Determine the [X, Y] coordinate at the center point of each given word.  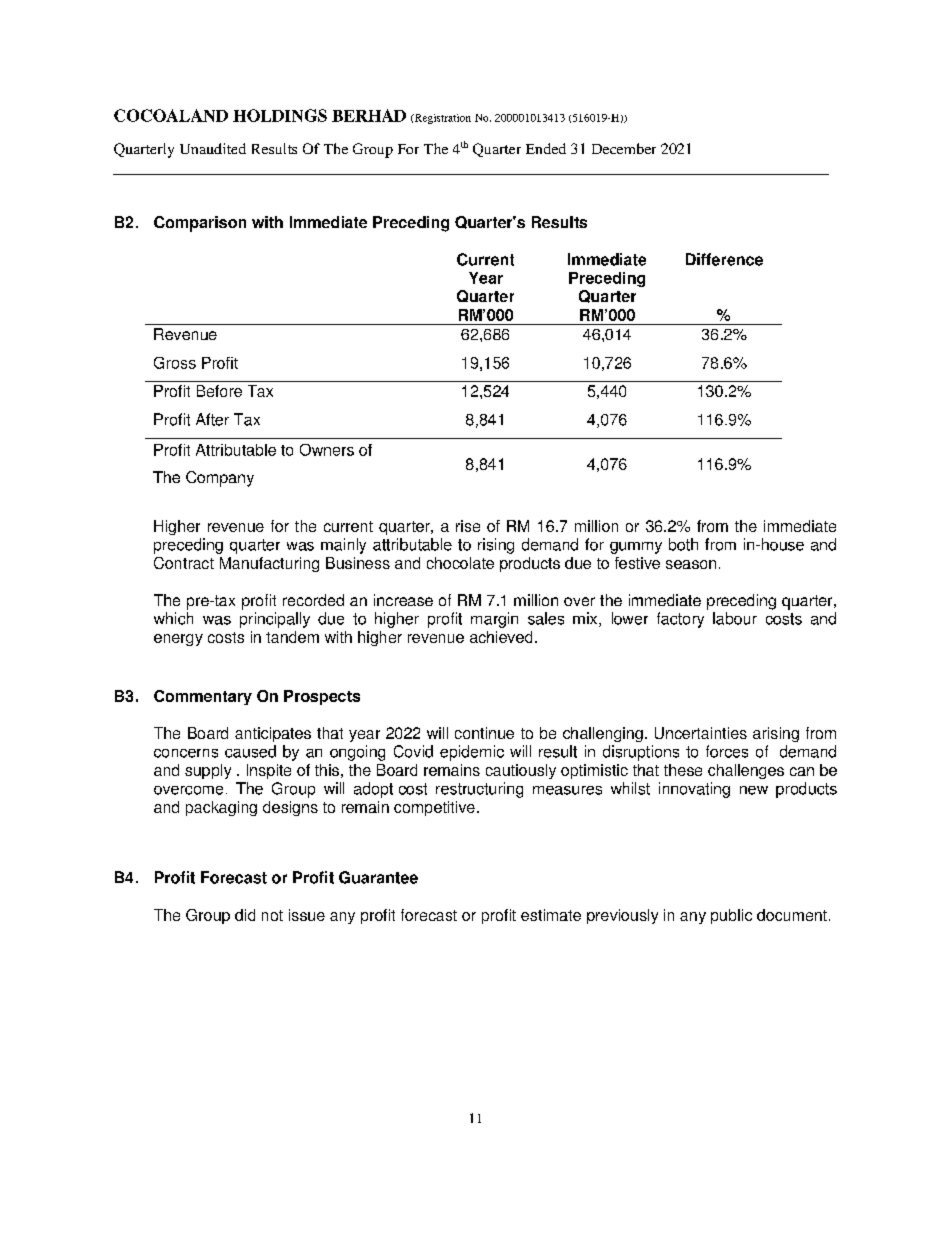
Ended [546, 148]
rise [468, 526]
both [683, 544]
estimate [551, 915]
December [624, 148]
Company [220, 479]
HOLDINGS [280, 115]
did [245, 915]
